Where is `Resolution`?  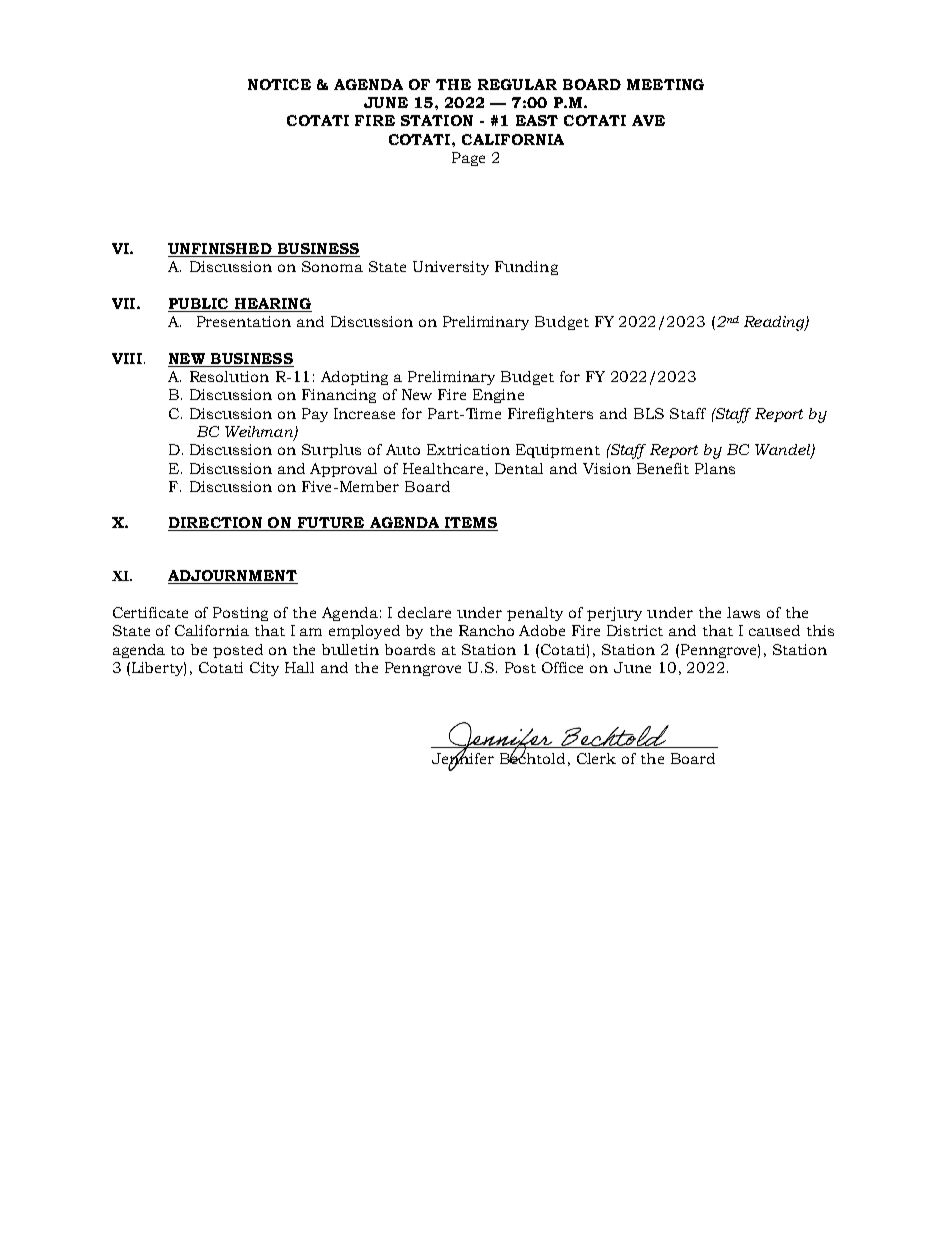
Resolution is located at coordinates (229, 376).
